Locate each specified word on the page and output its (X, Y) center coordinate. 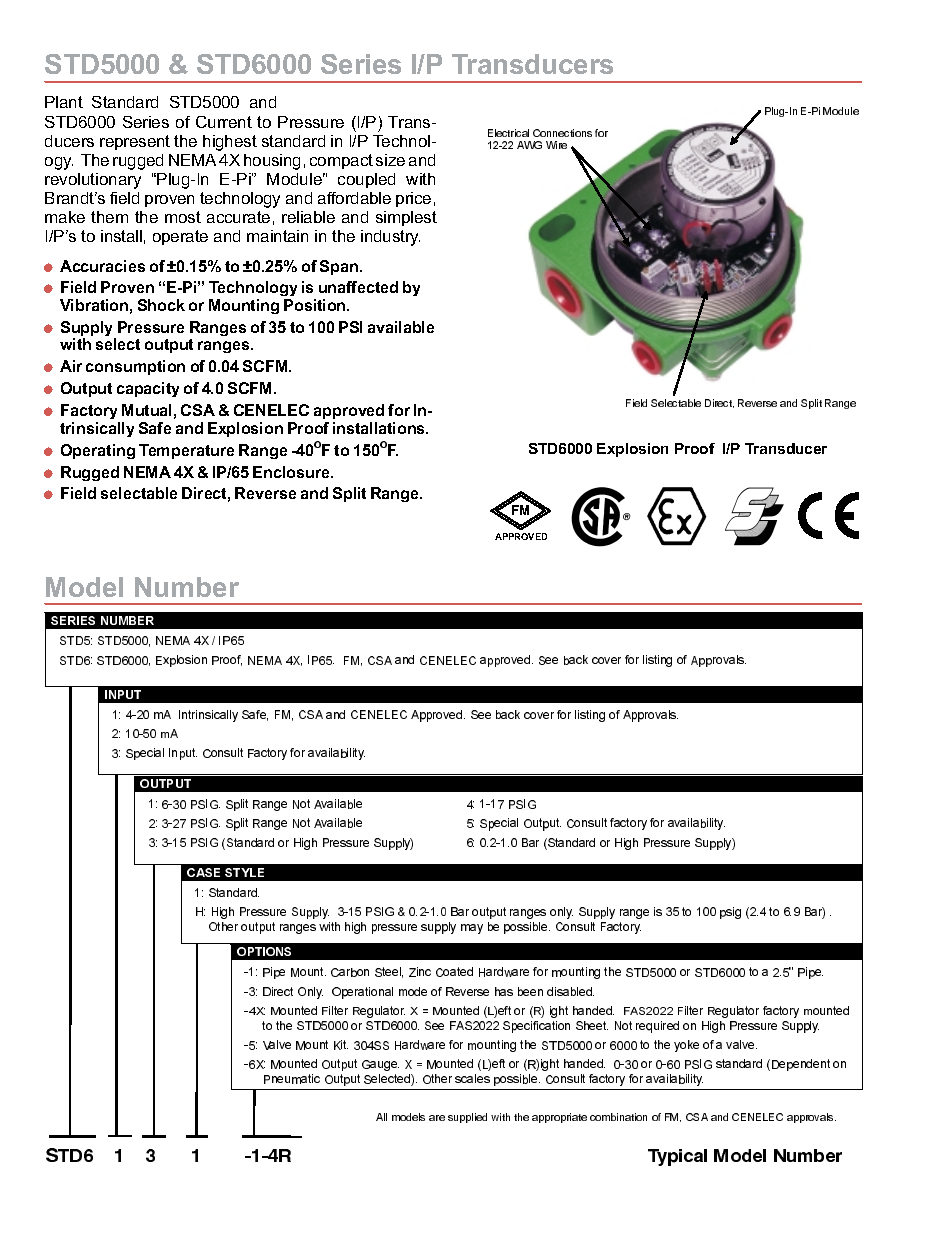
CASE (203, 872)
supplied (467, 1118)
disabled (570, 991)
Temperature (186, 451)
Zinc (420, 972)
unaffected (358, 287)
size (390, 160)
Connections (562, 133)
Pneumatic (292, 1079)
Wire (556, 145)
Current (224, 122)
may (472, 929)
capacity (148, 389)
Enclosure (292, 472)
